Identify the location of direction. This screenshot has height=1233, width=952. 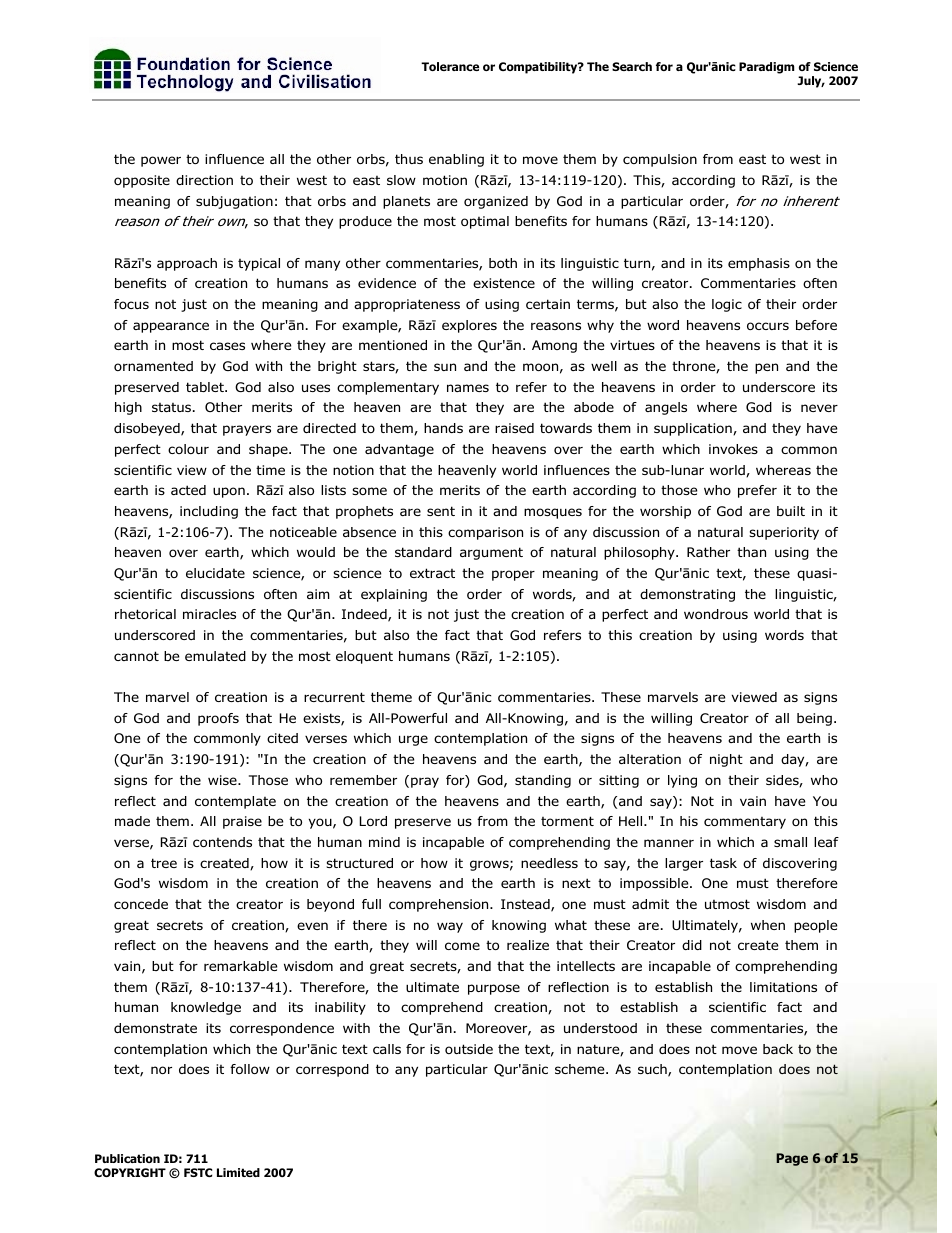
(204, 180).
